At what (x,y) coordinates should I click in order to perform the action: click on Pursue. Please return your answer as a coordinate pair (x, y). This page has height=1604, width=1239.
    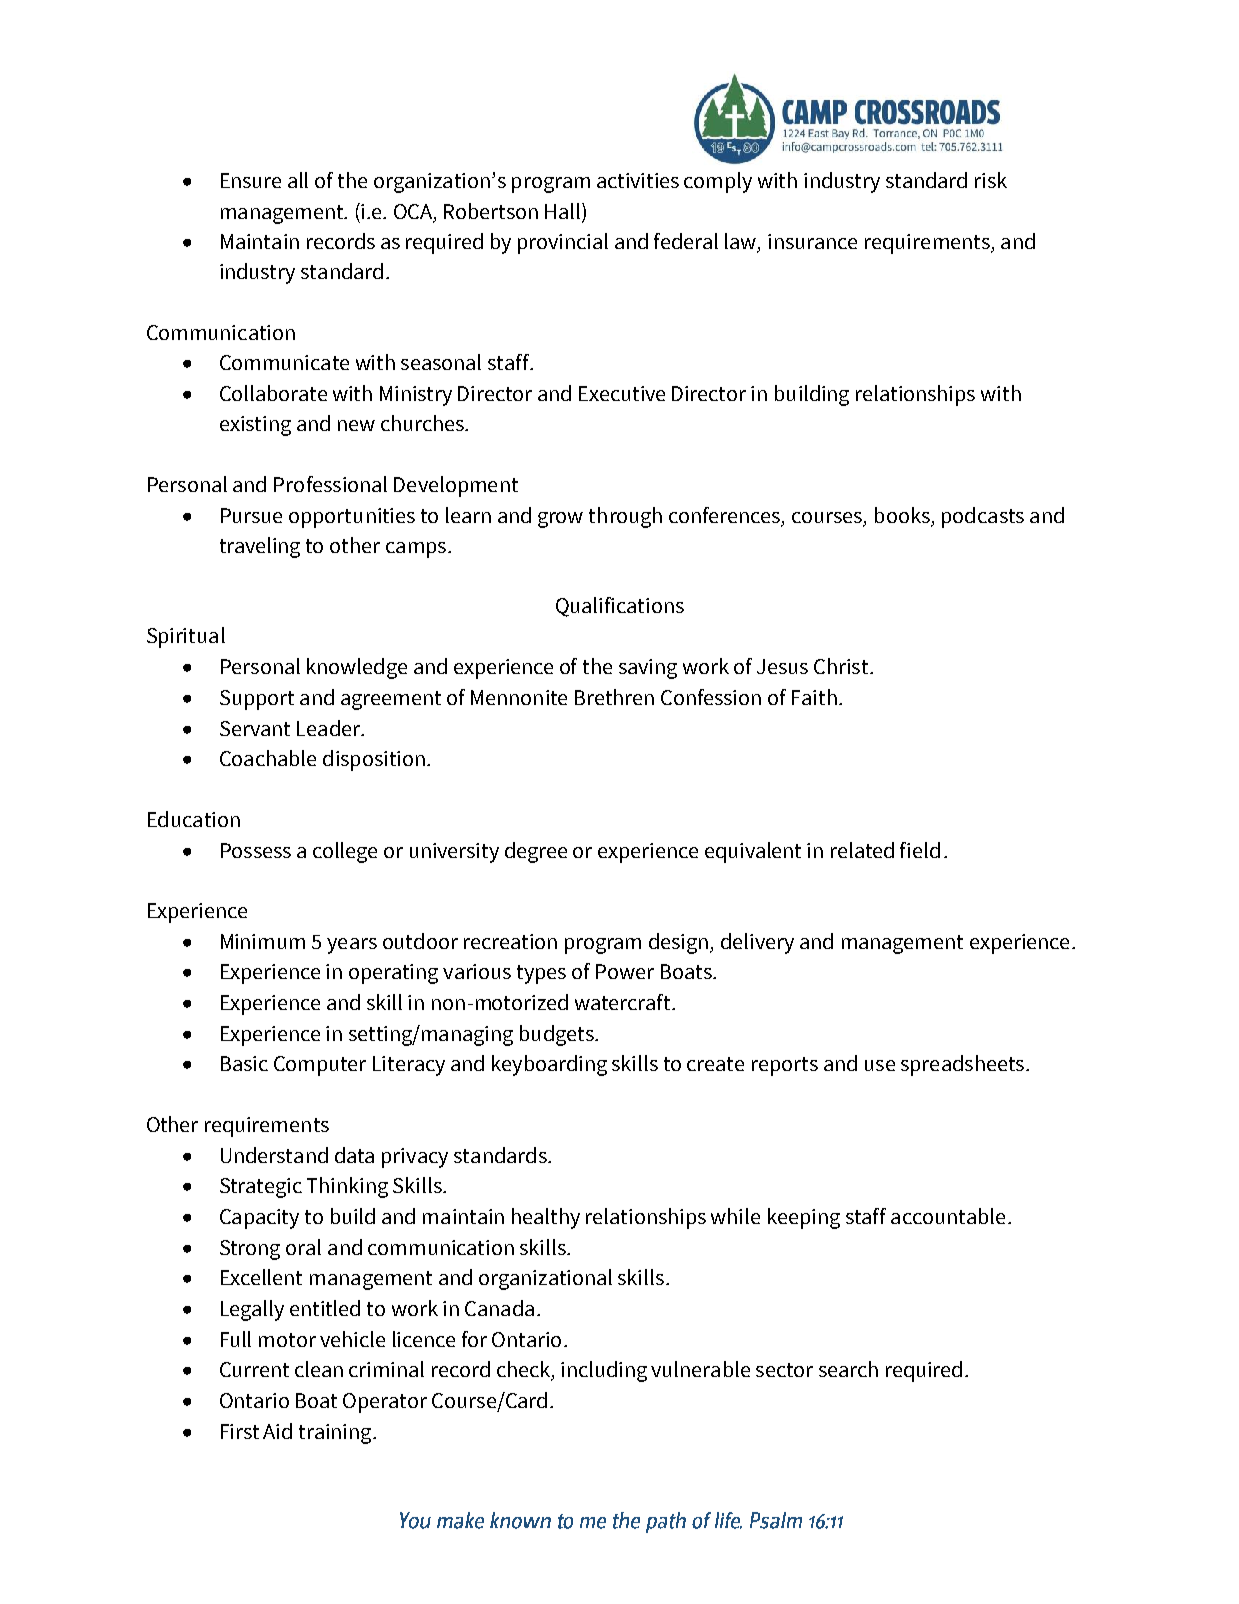
    Looking at the image, I should click on (251, 515).
